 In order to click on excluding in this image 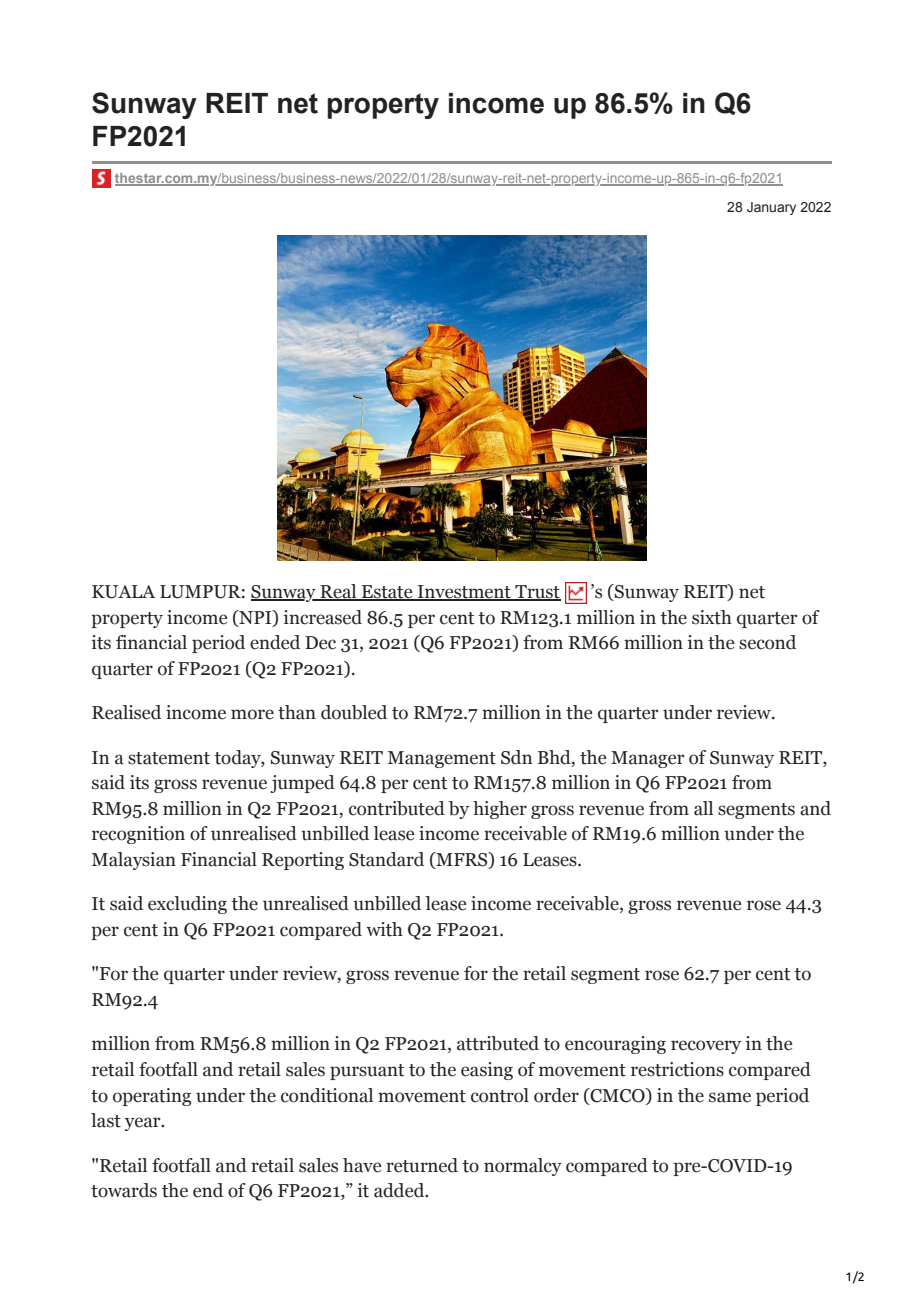, I will do `click(187, 905)`.
